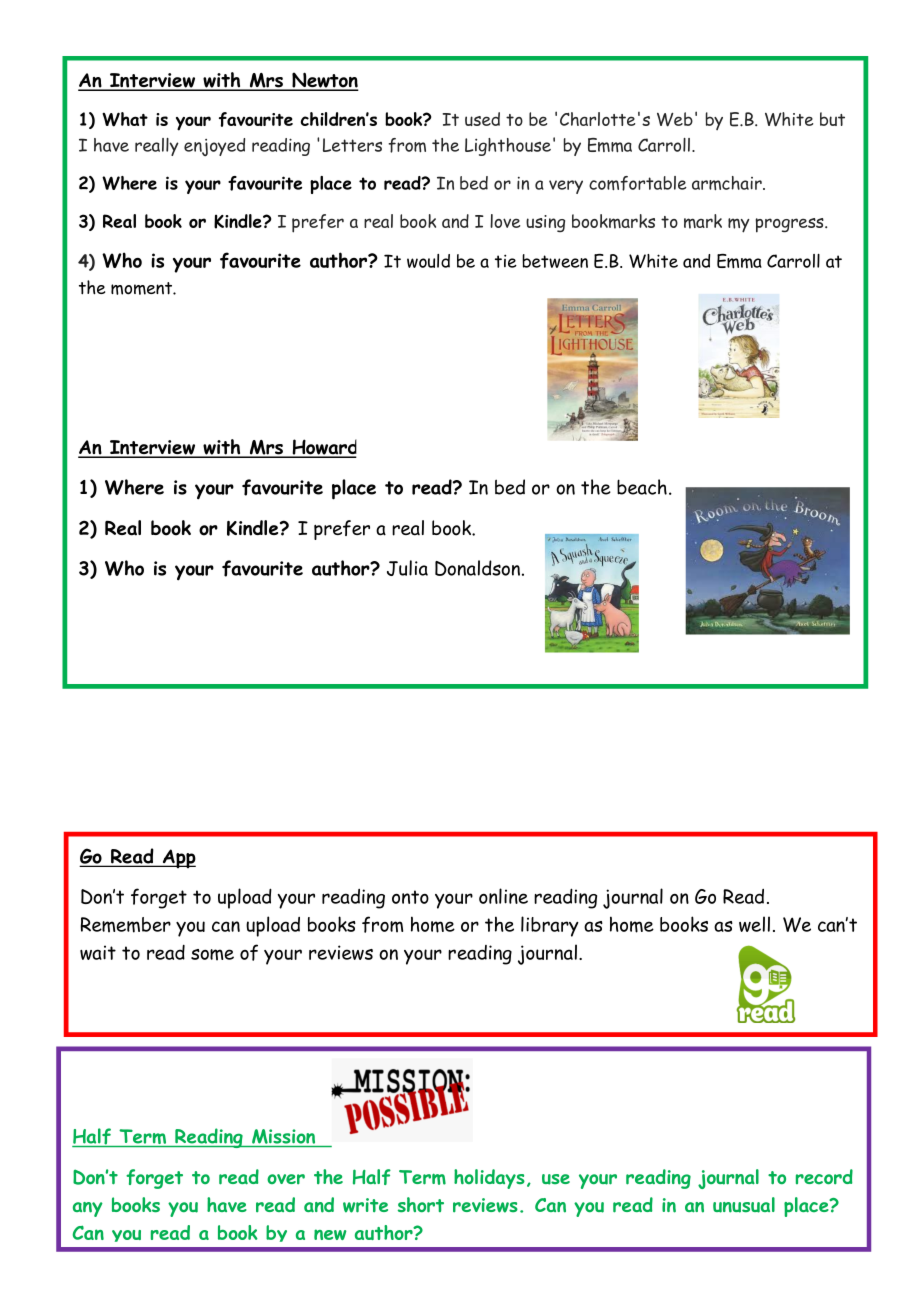 The image size is (924, 1308). What do you see at coordinates (675, 119) in the document?
I see `Web` at bounding box center [675, 119].
